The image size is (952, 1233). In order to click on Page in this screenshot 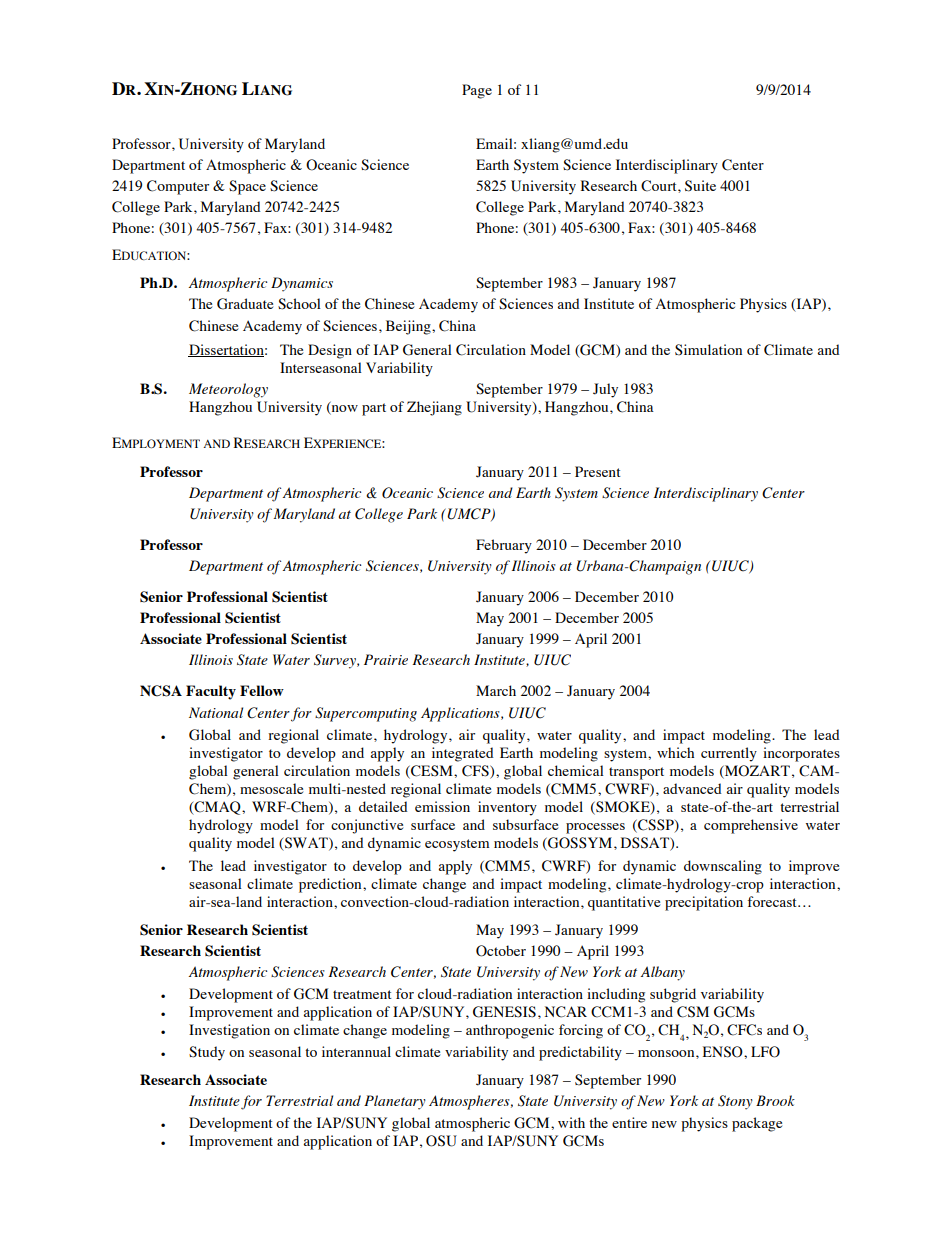, I will do `click(477, 91)`.
